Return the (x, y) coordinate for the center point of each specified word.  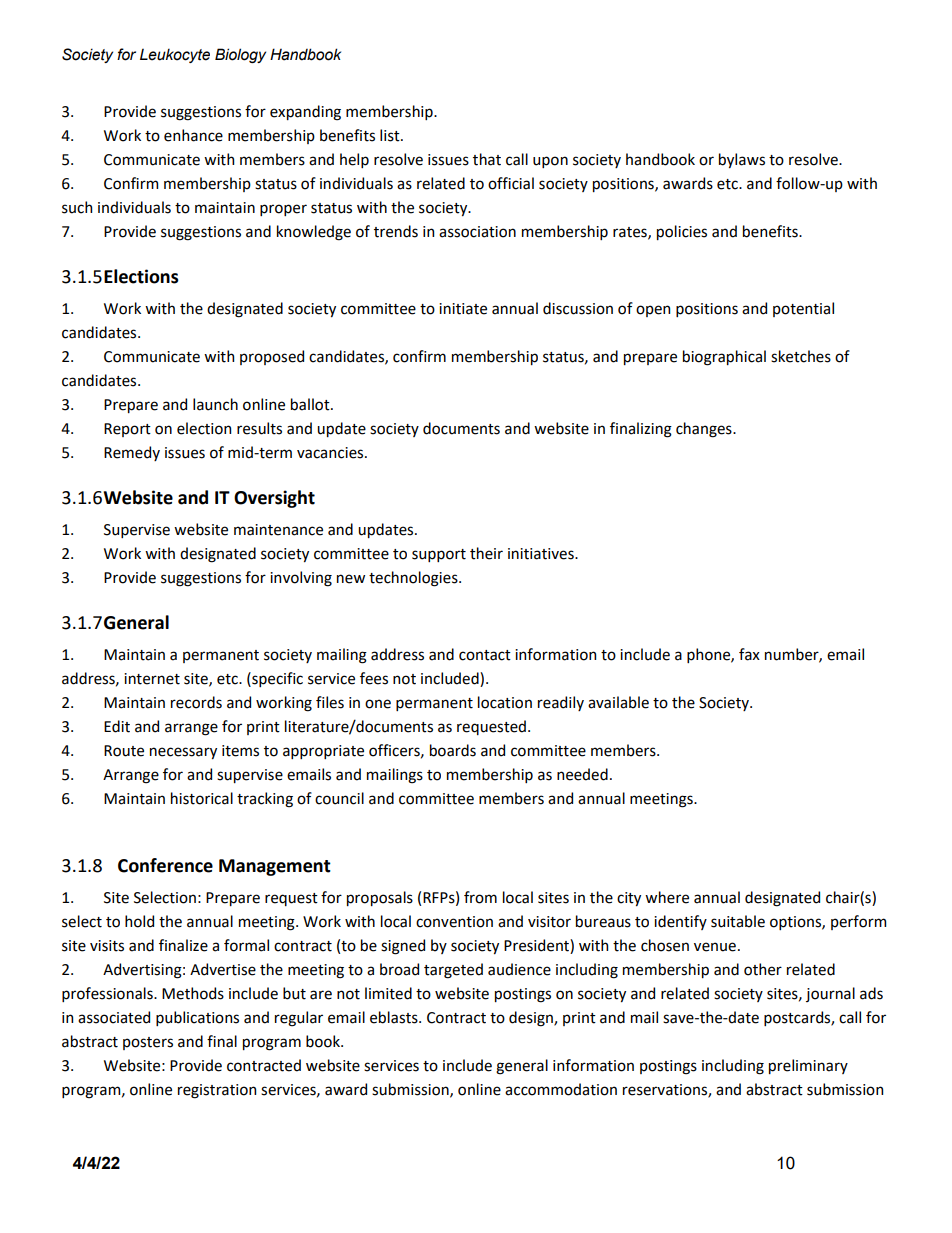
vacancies (331, 453)
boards (453, 750)
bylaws (742, 160)
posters (148, 1043)
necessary (183, 753)
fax (749, 654)
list (391, 135)
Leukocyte (175, 55)
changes (705, 430)
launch (215, 404)
